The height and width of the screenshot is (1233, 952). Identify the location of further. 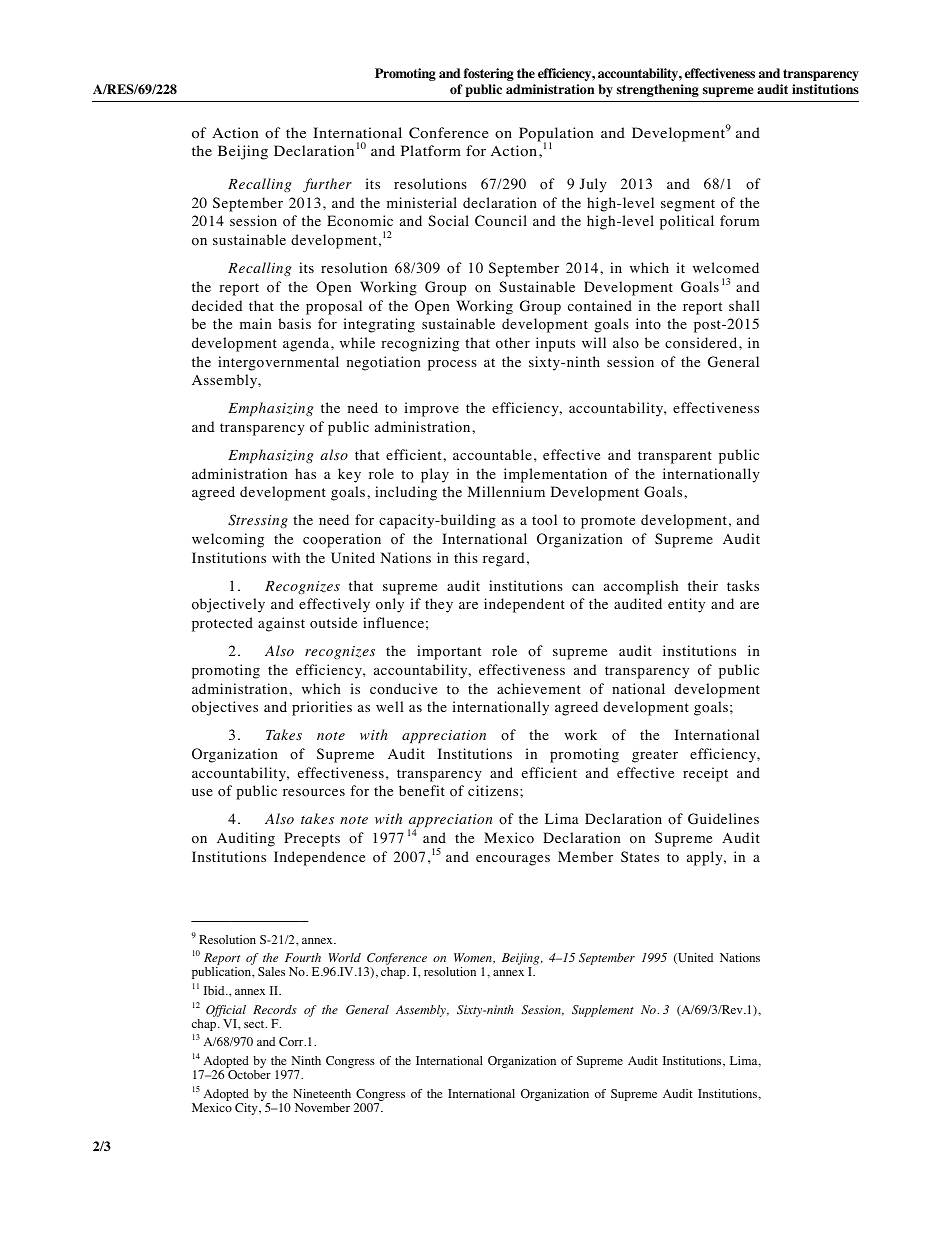
(327, 185).
